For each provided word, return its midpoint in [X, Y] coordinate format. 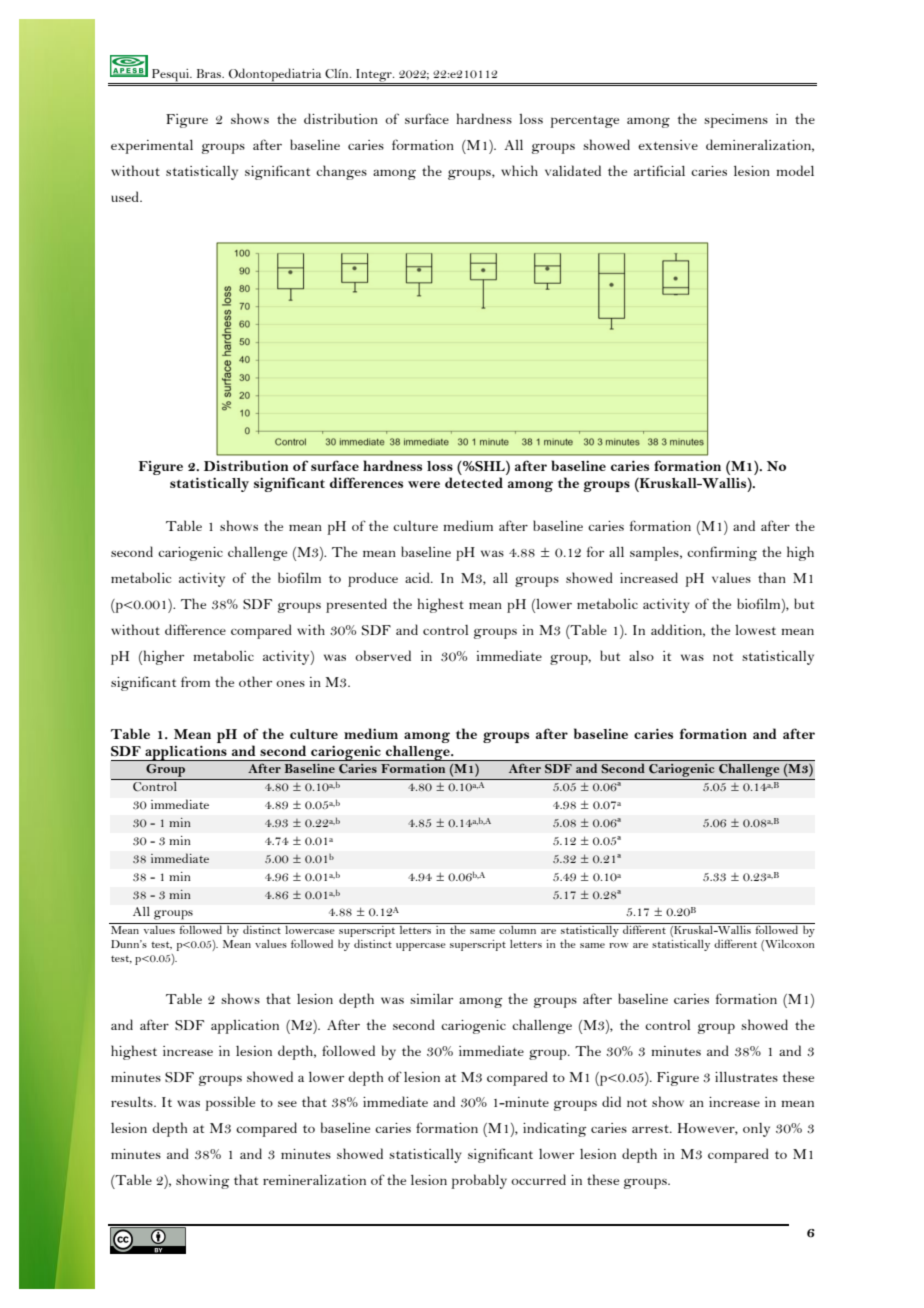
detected [474, 482]
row [618, 945]
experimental [152, 147]
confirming [722, 553]
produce [373, 579]
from [195, 681]
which [519, 170]
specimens [736, 121]
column [518, 928]
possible [230, 1103]
